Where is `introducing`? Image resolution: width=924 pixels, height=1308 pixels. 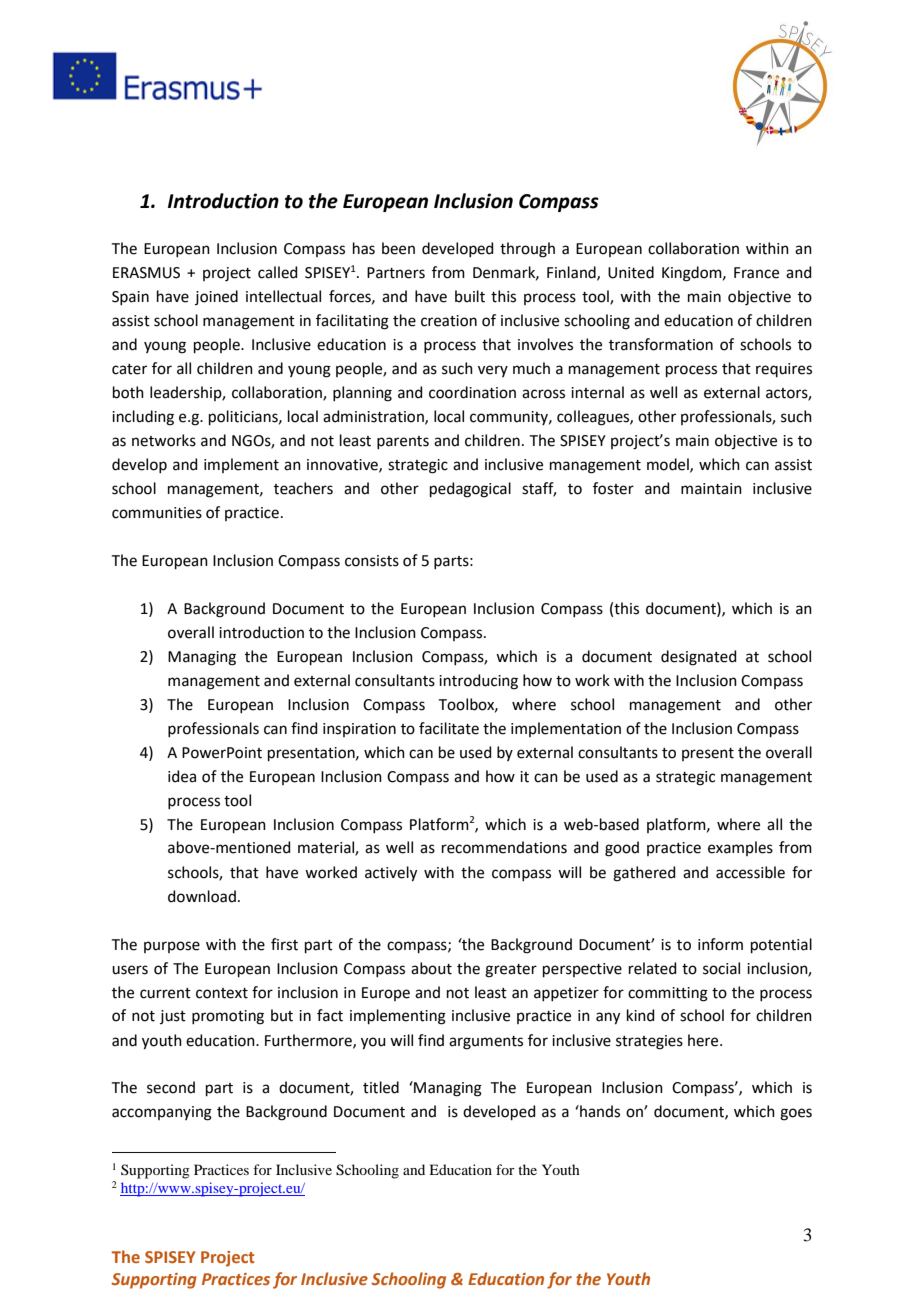 introducing is located at coordinates (478, 682).
